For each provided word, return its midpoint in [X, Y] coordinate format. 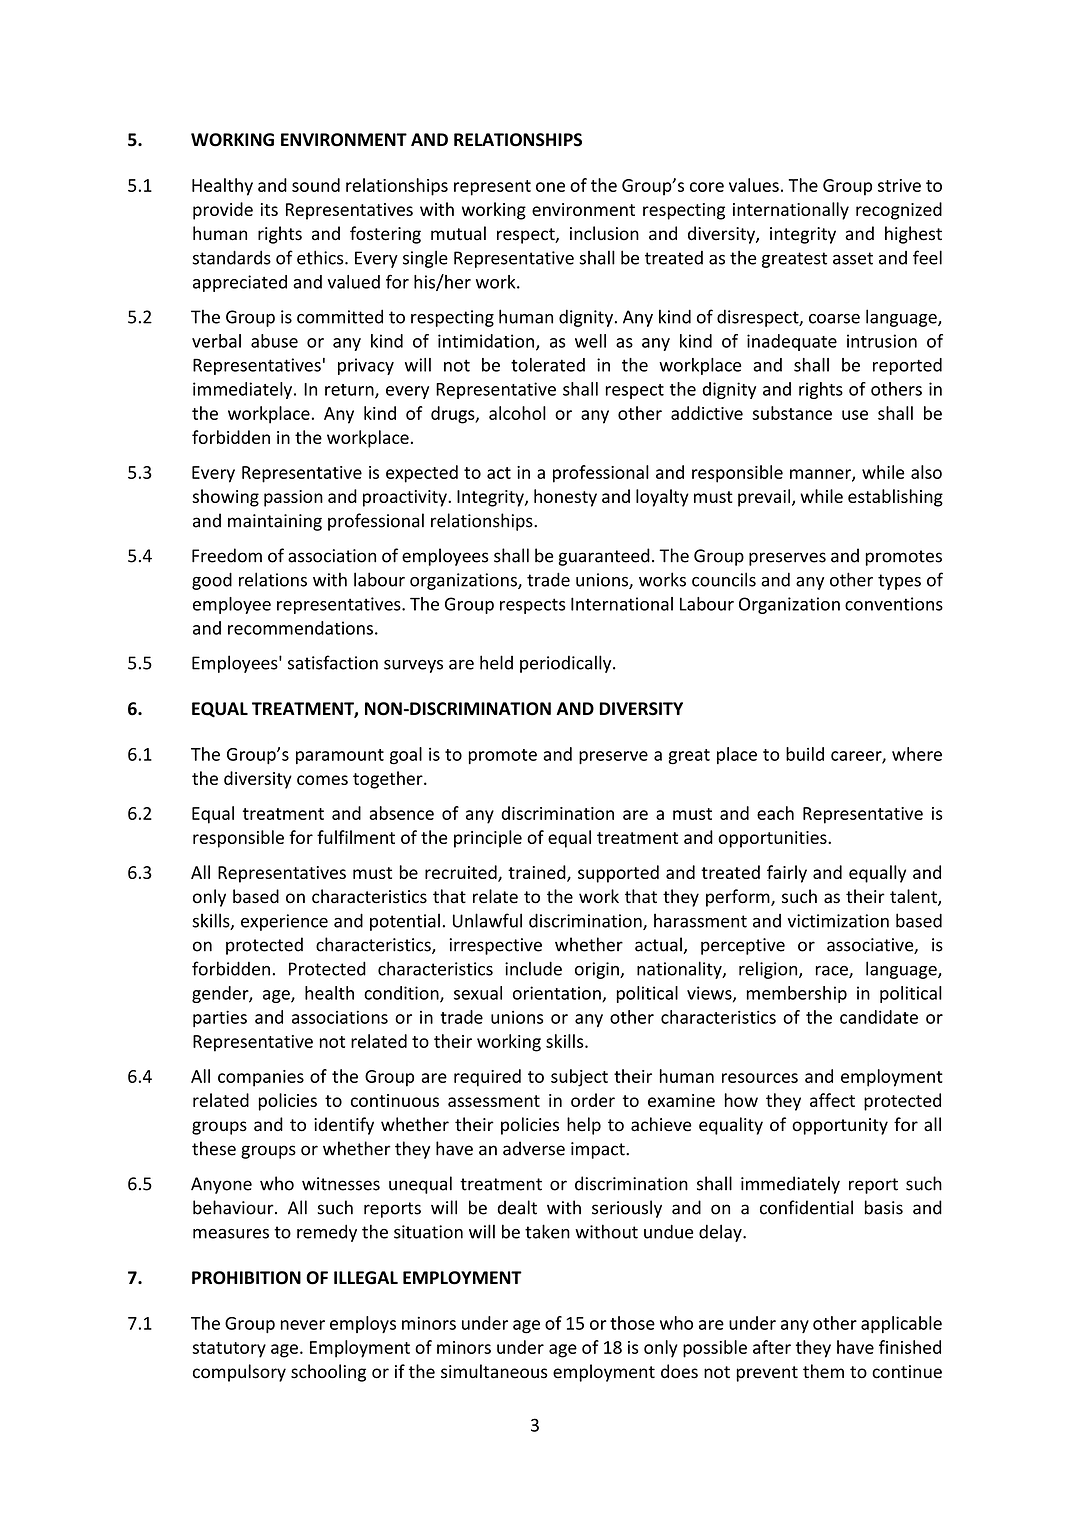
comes [322, 780]
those [632, 1323]
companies [261, 1078]
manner [821, 475]
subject [579, 1078]
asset [853, 258]
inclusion [604, 233]
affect [832, 1100]
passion [293, 498]
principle [488, 839]
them [823, 1371]
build [805, 754]
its [269, 209]
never [302, 1325]
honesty [565, 498]
